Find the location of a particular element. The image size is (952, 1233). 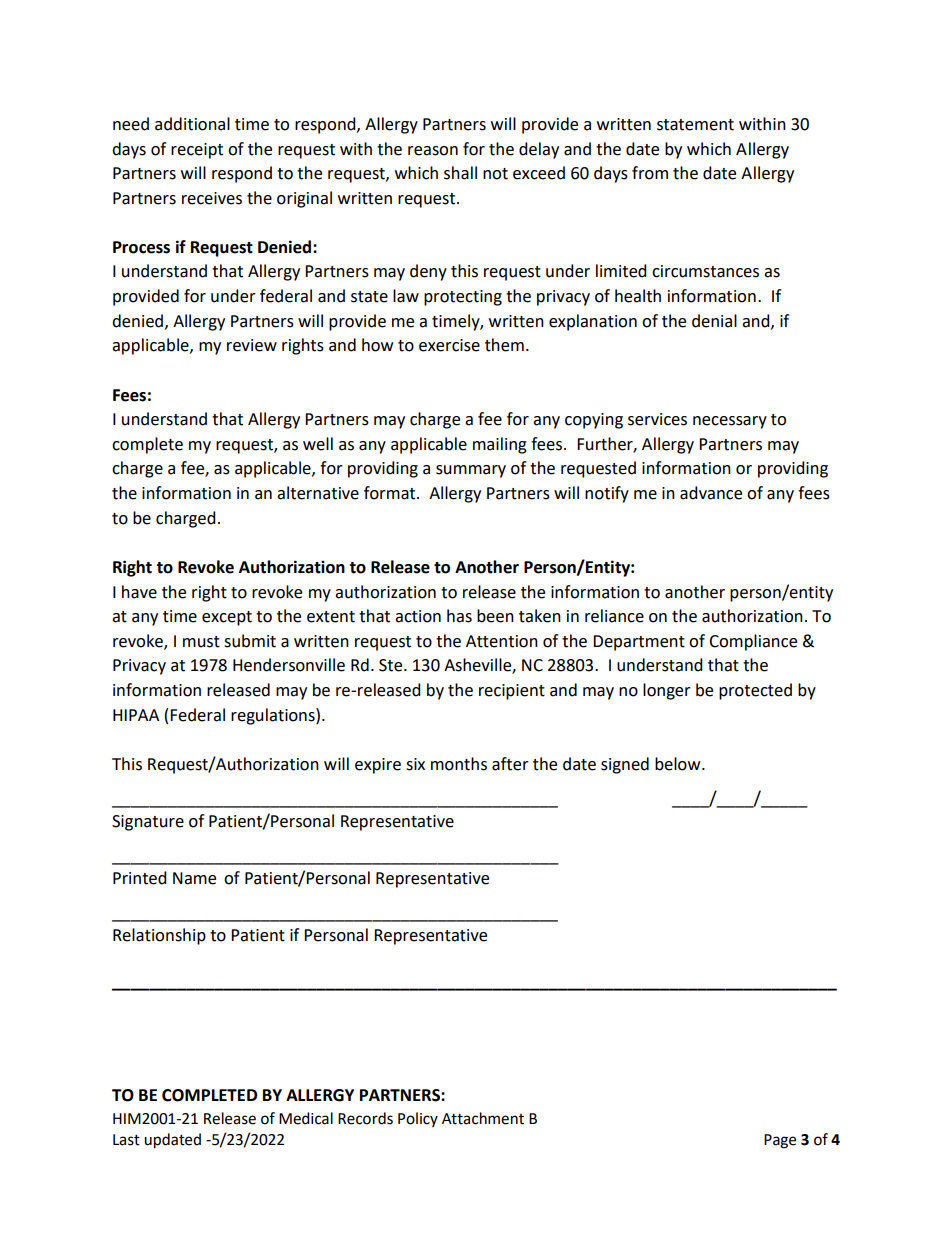

receipt is located at coordinates (197, 151).
